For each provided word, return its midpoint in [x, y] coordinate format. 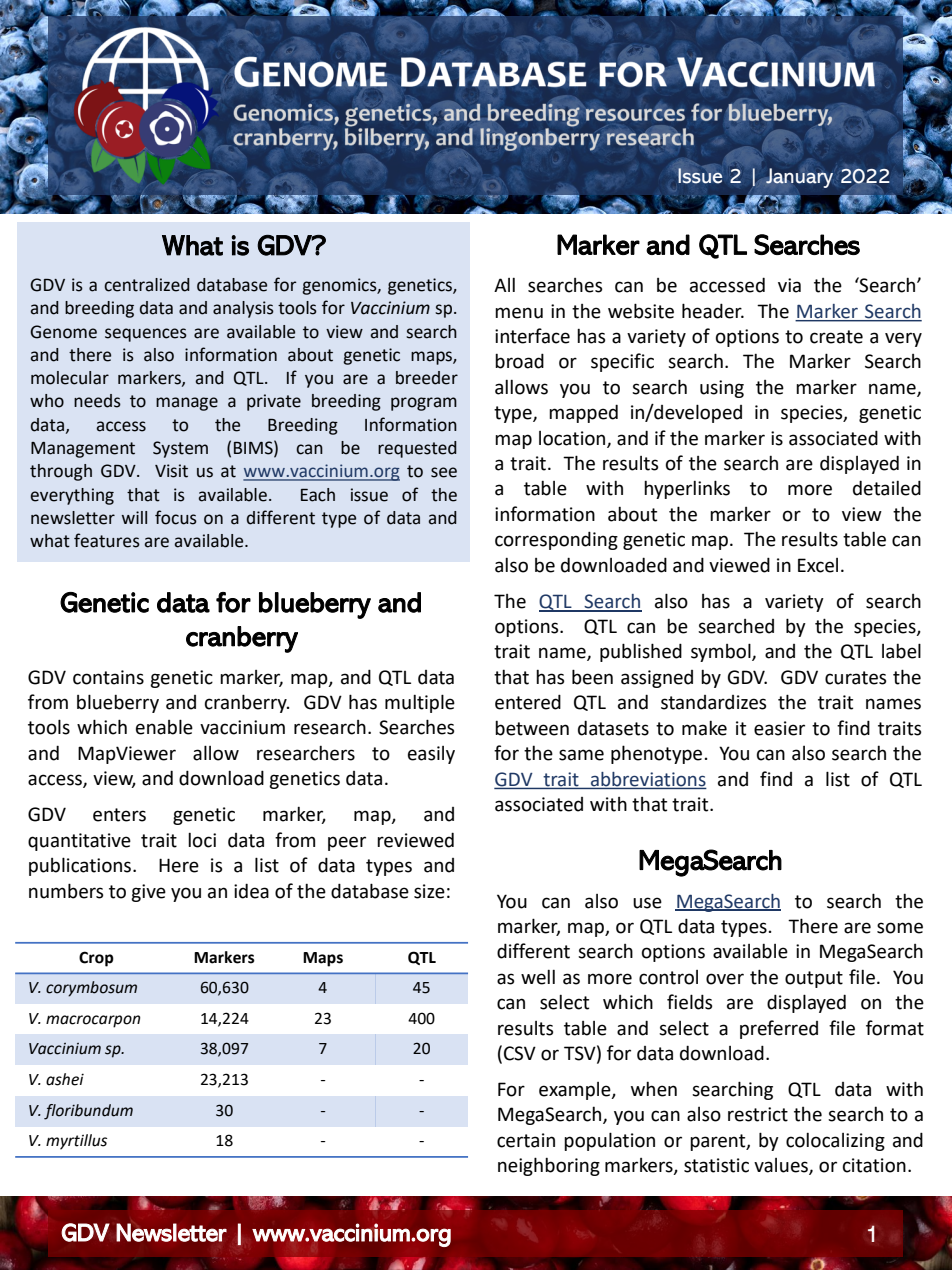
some [900, 928]
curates [855, 678]
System [180, 449]
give [148, 893]
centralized [147, 285]
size [429, 891]
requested [417, 449]
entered [528, 702]
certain [526, 1140]
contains [108, 677]
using [722, 389]
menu [519, 313]
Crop [96, 959]
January [798, 178]
